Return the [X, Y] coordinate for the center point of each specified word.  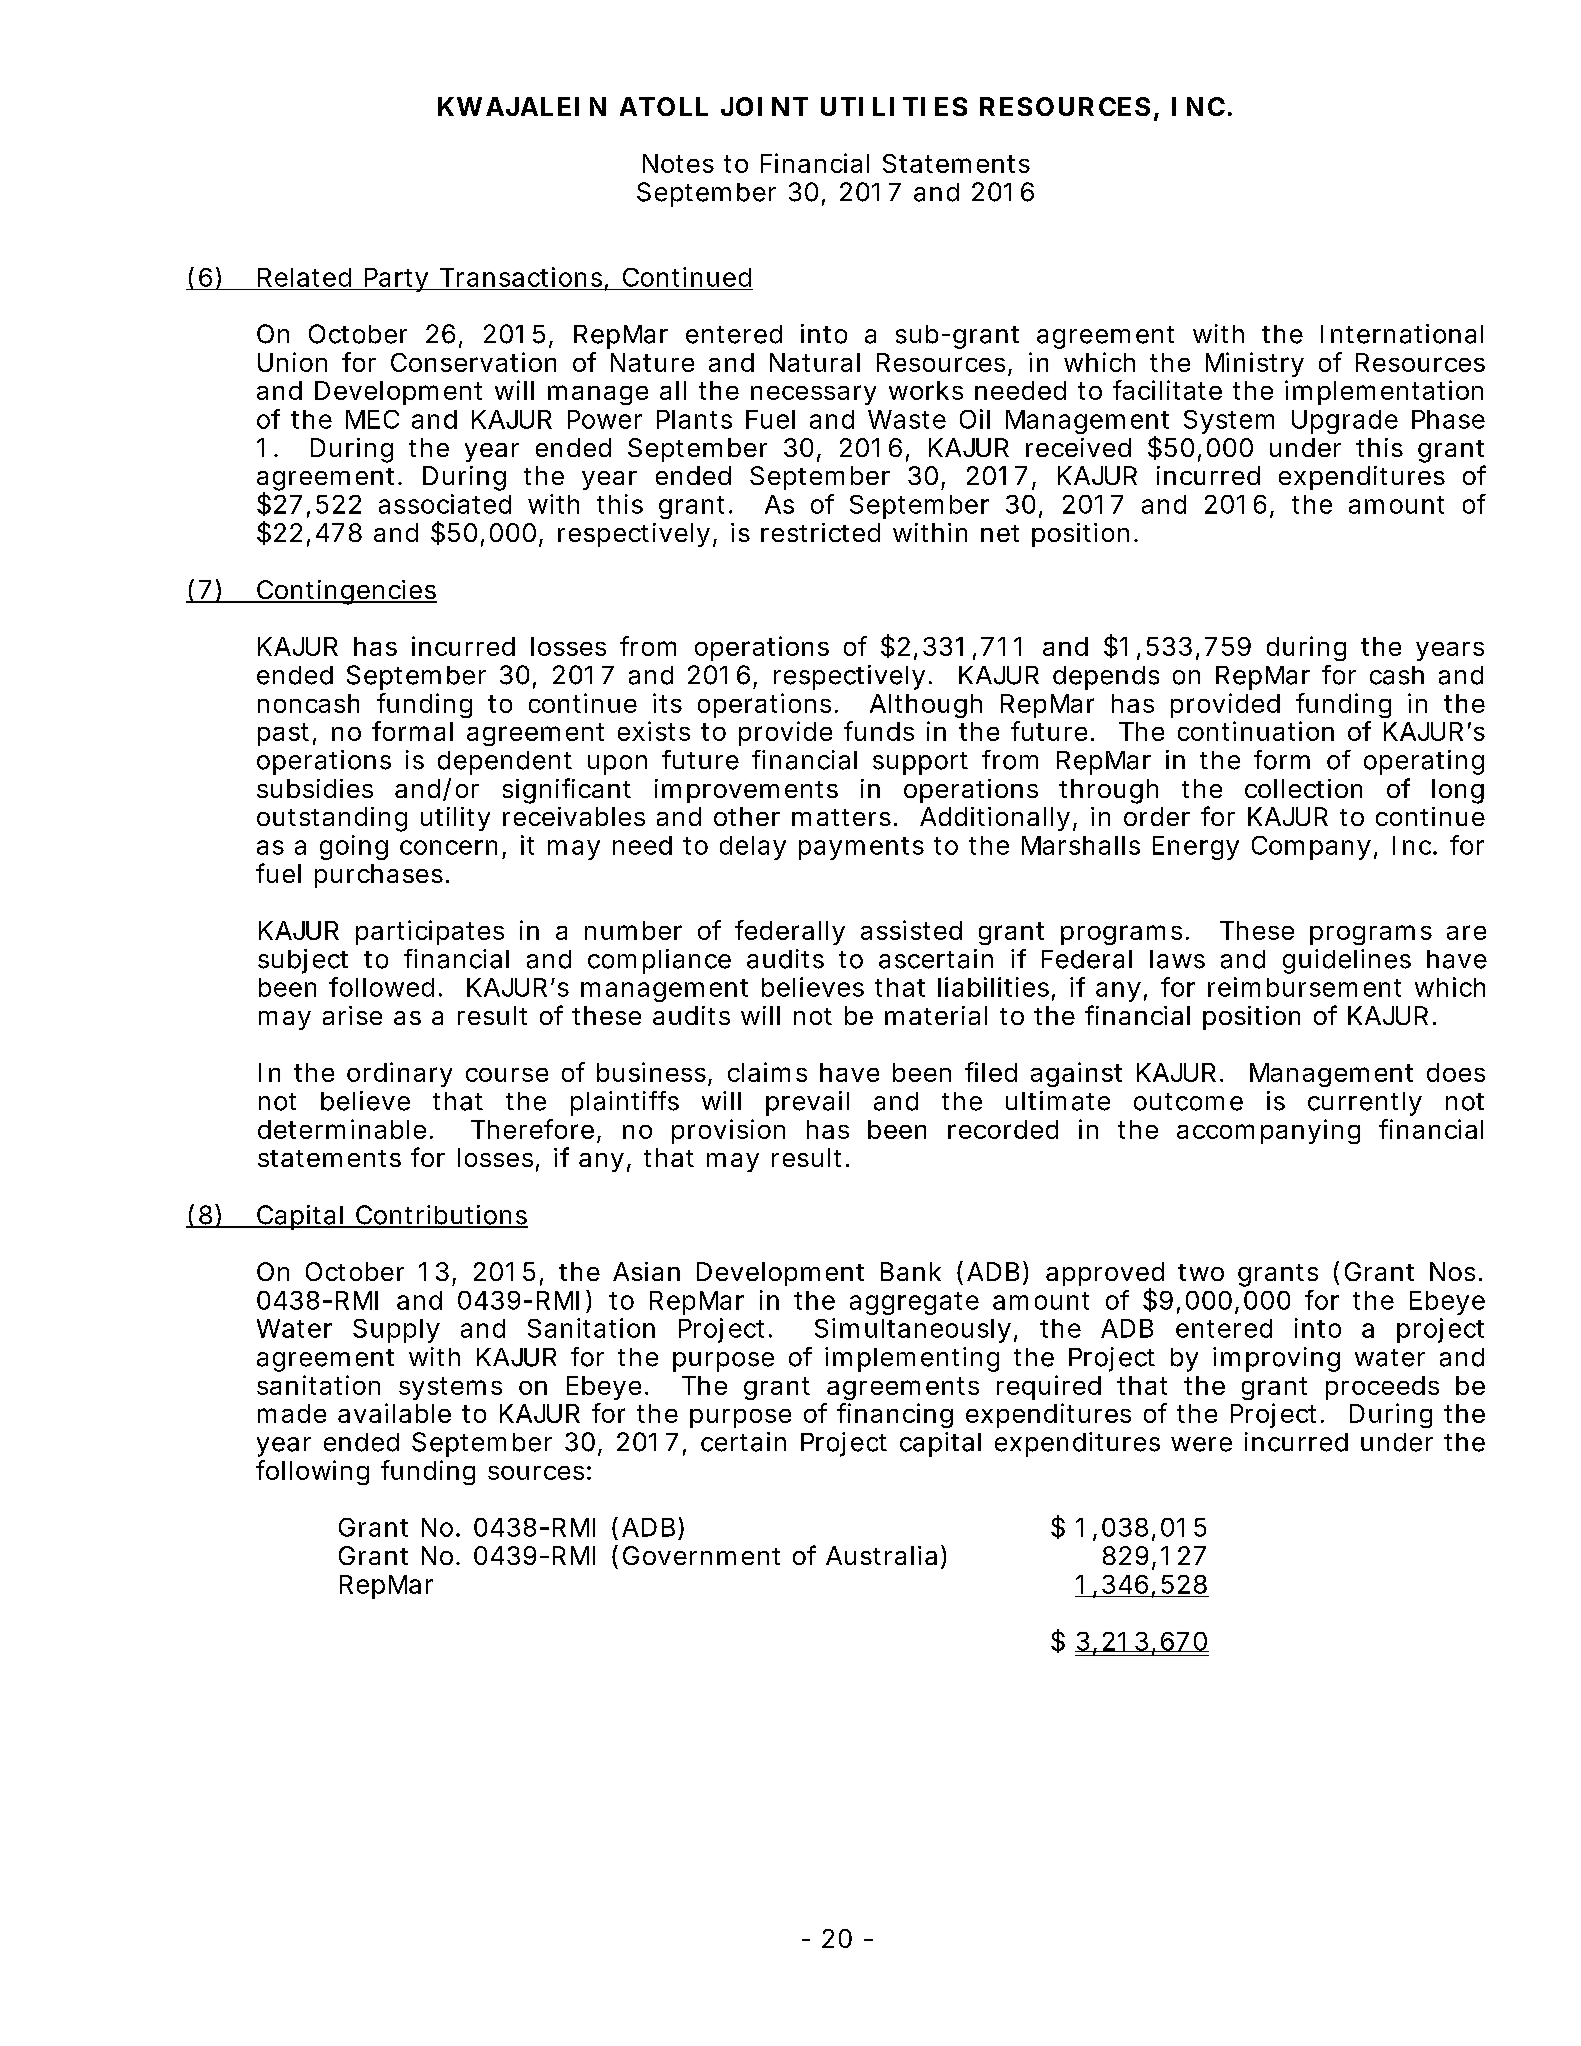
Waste [907, 419]
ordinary [399, 1074]
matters [844, 817]
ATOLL [664, 106]
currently [1365, 1104]
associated [445, 504]
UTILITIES [894, 106]
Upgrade [1345, 422]
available [394, 1413]
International [1402, 334]
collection [1303, 788]
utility [455, 819]
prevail [807, 1103]
